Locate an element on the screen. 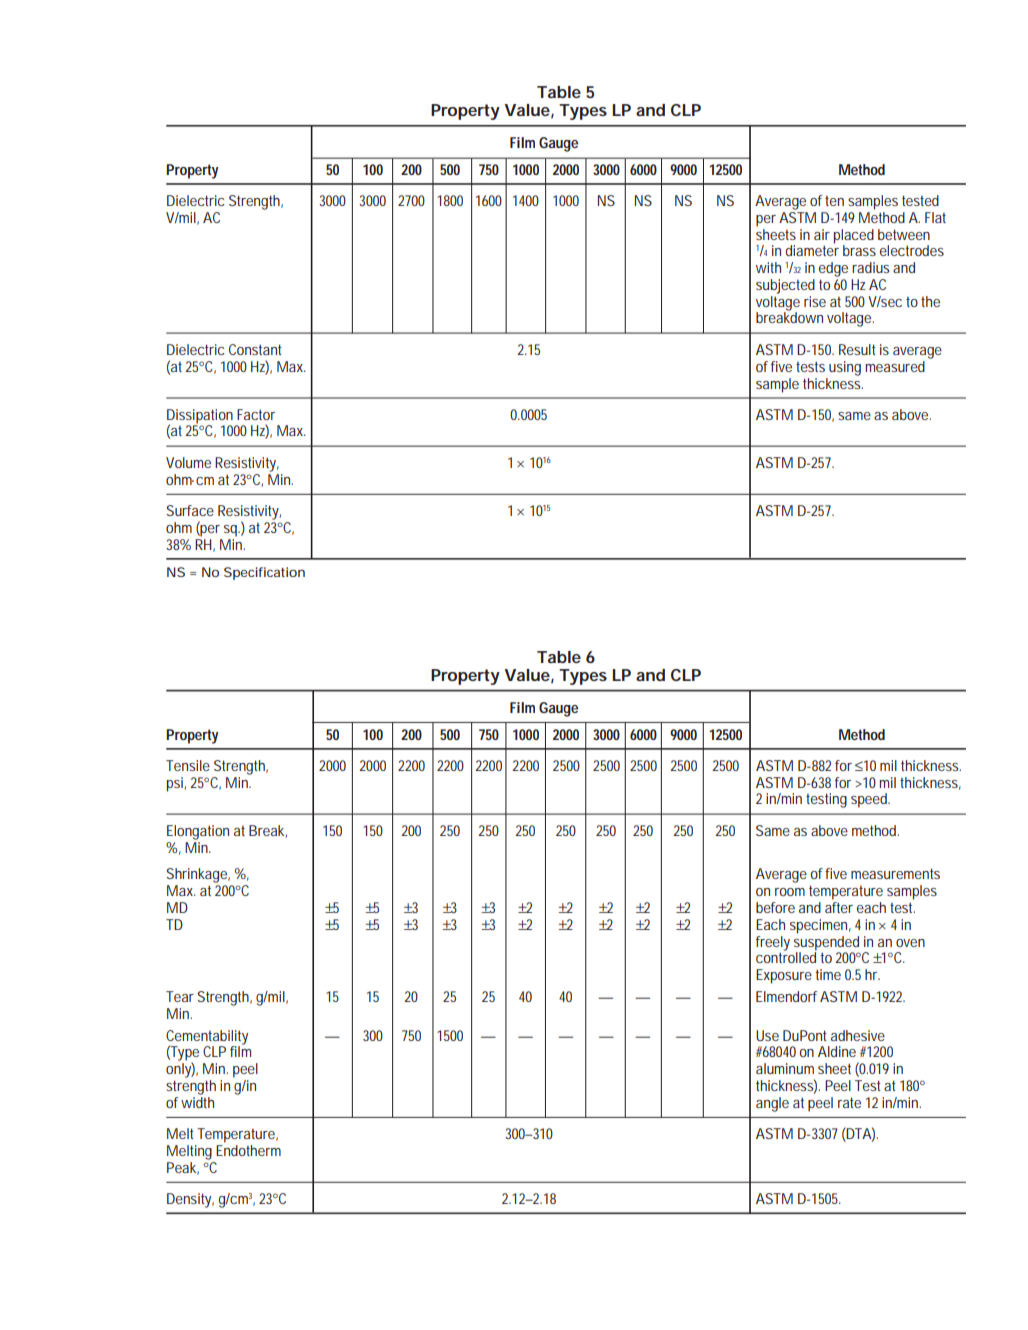 This screenshot has width=1028, height=1330. angle is located at coordinates (772, 1104).
